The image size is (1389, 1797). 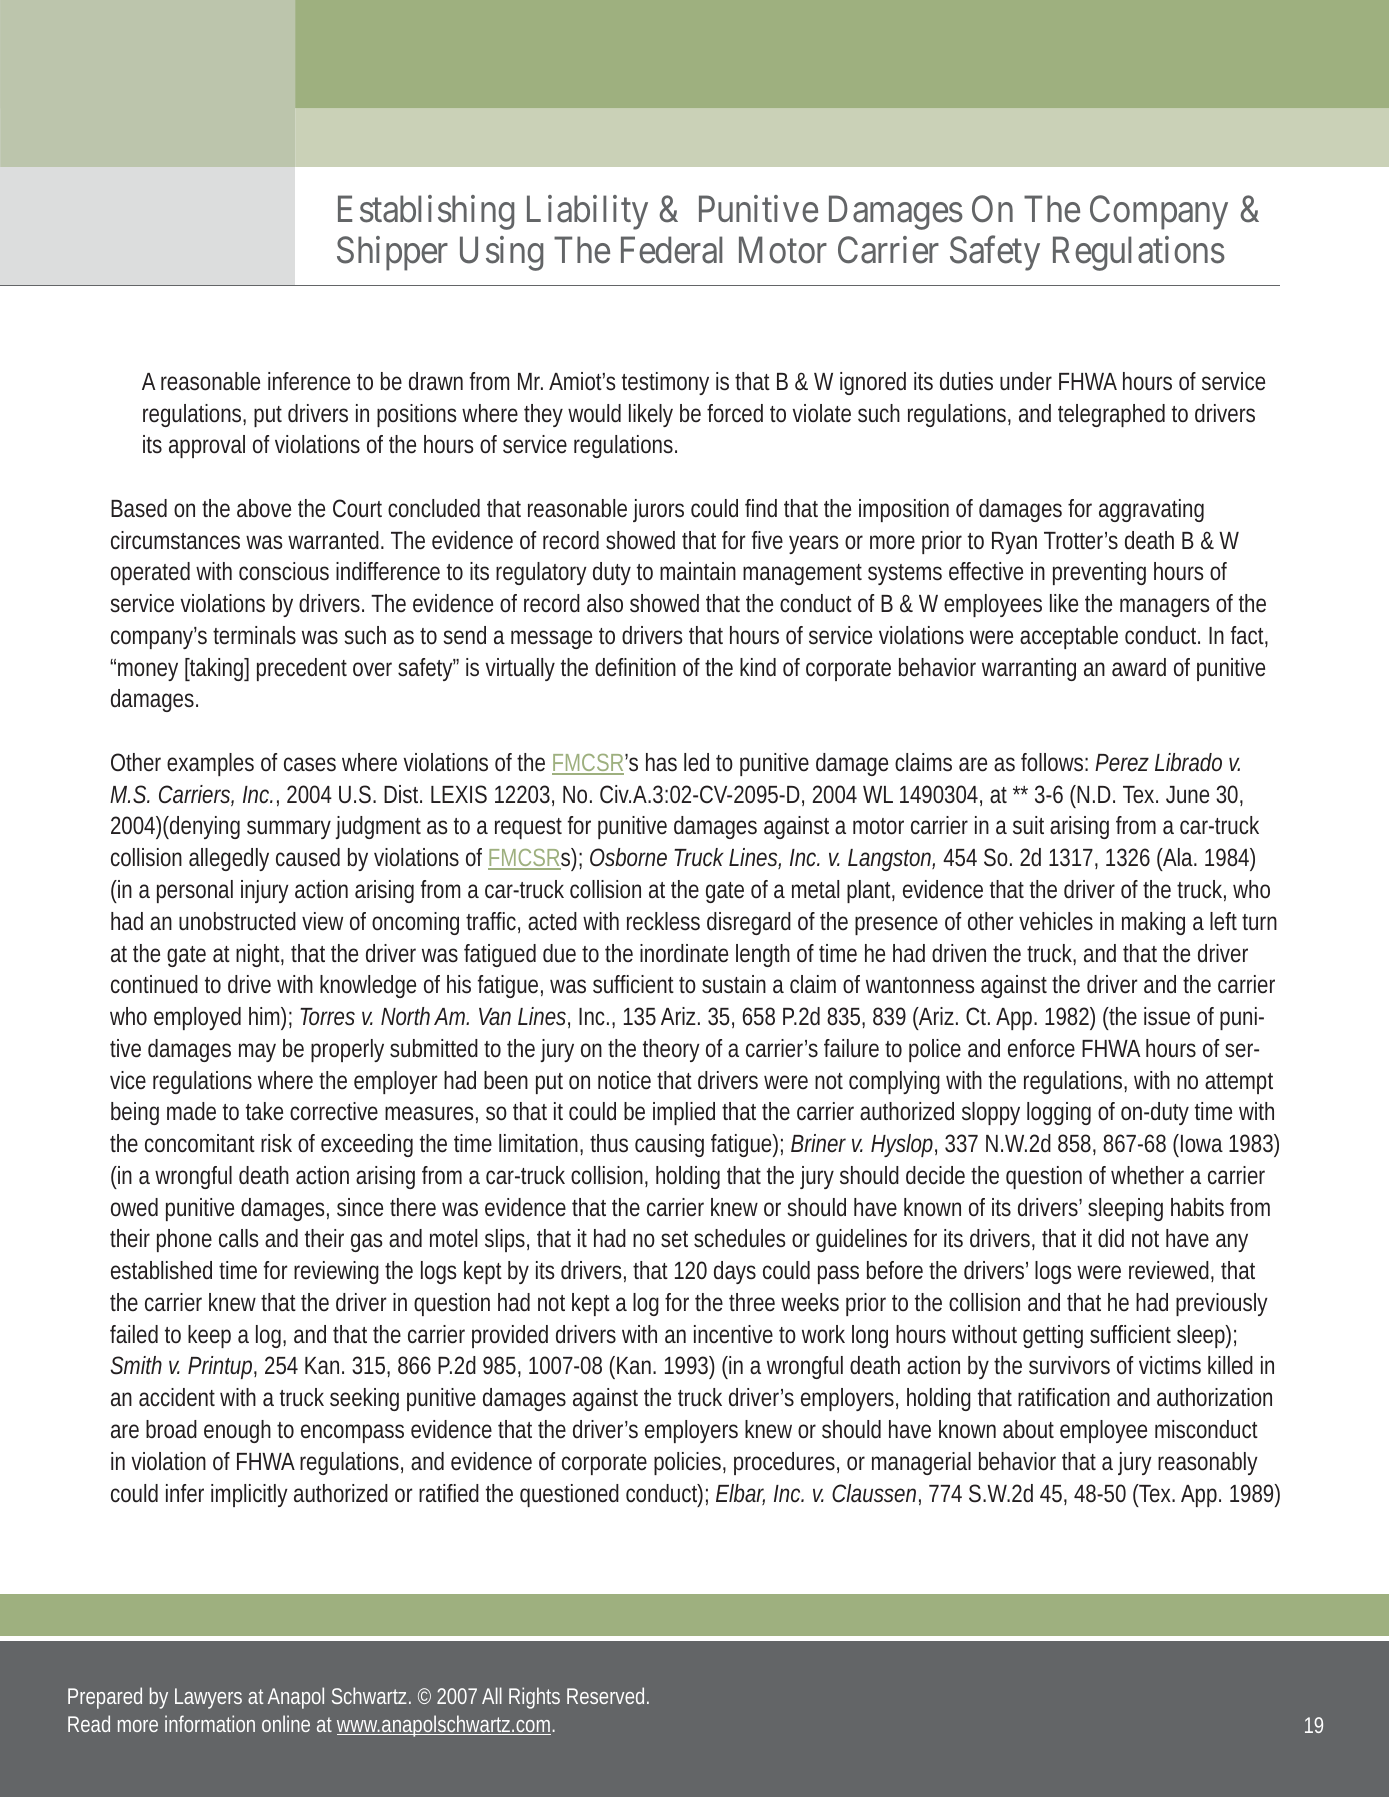 I want to click on has, so click(x=661, y=762).
